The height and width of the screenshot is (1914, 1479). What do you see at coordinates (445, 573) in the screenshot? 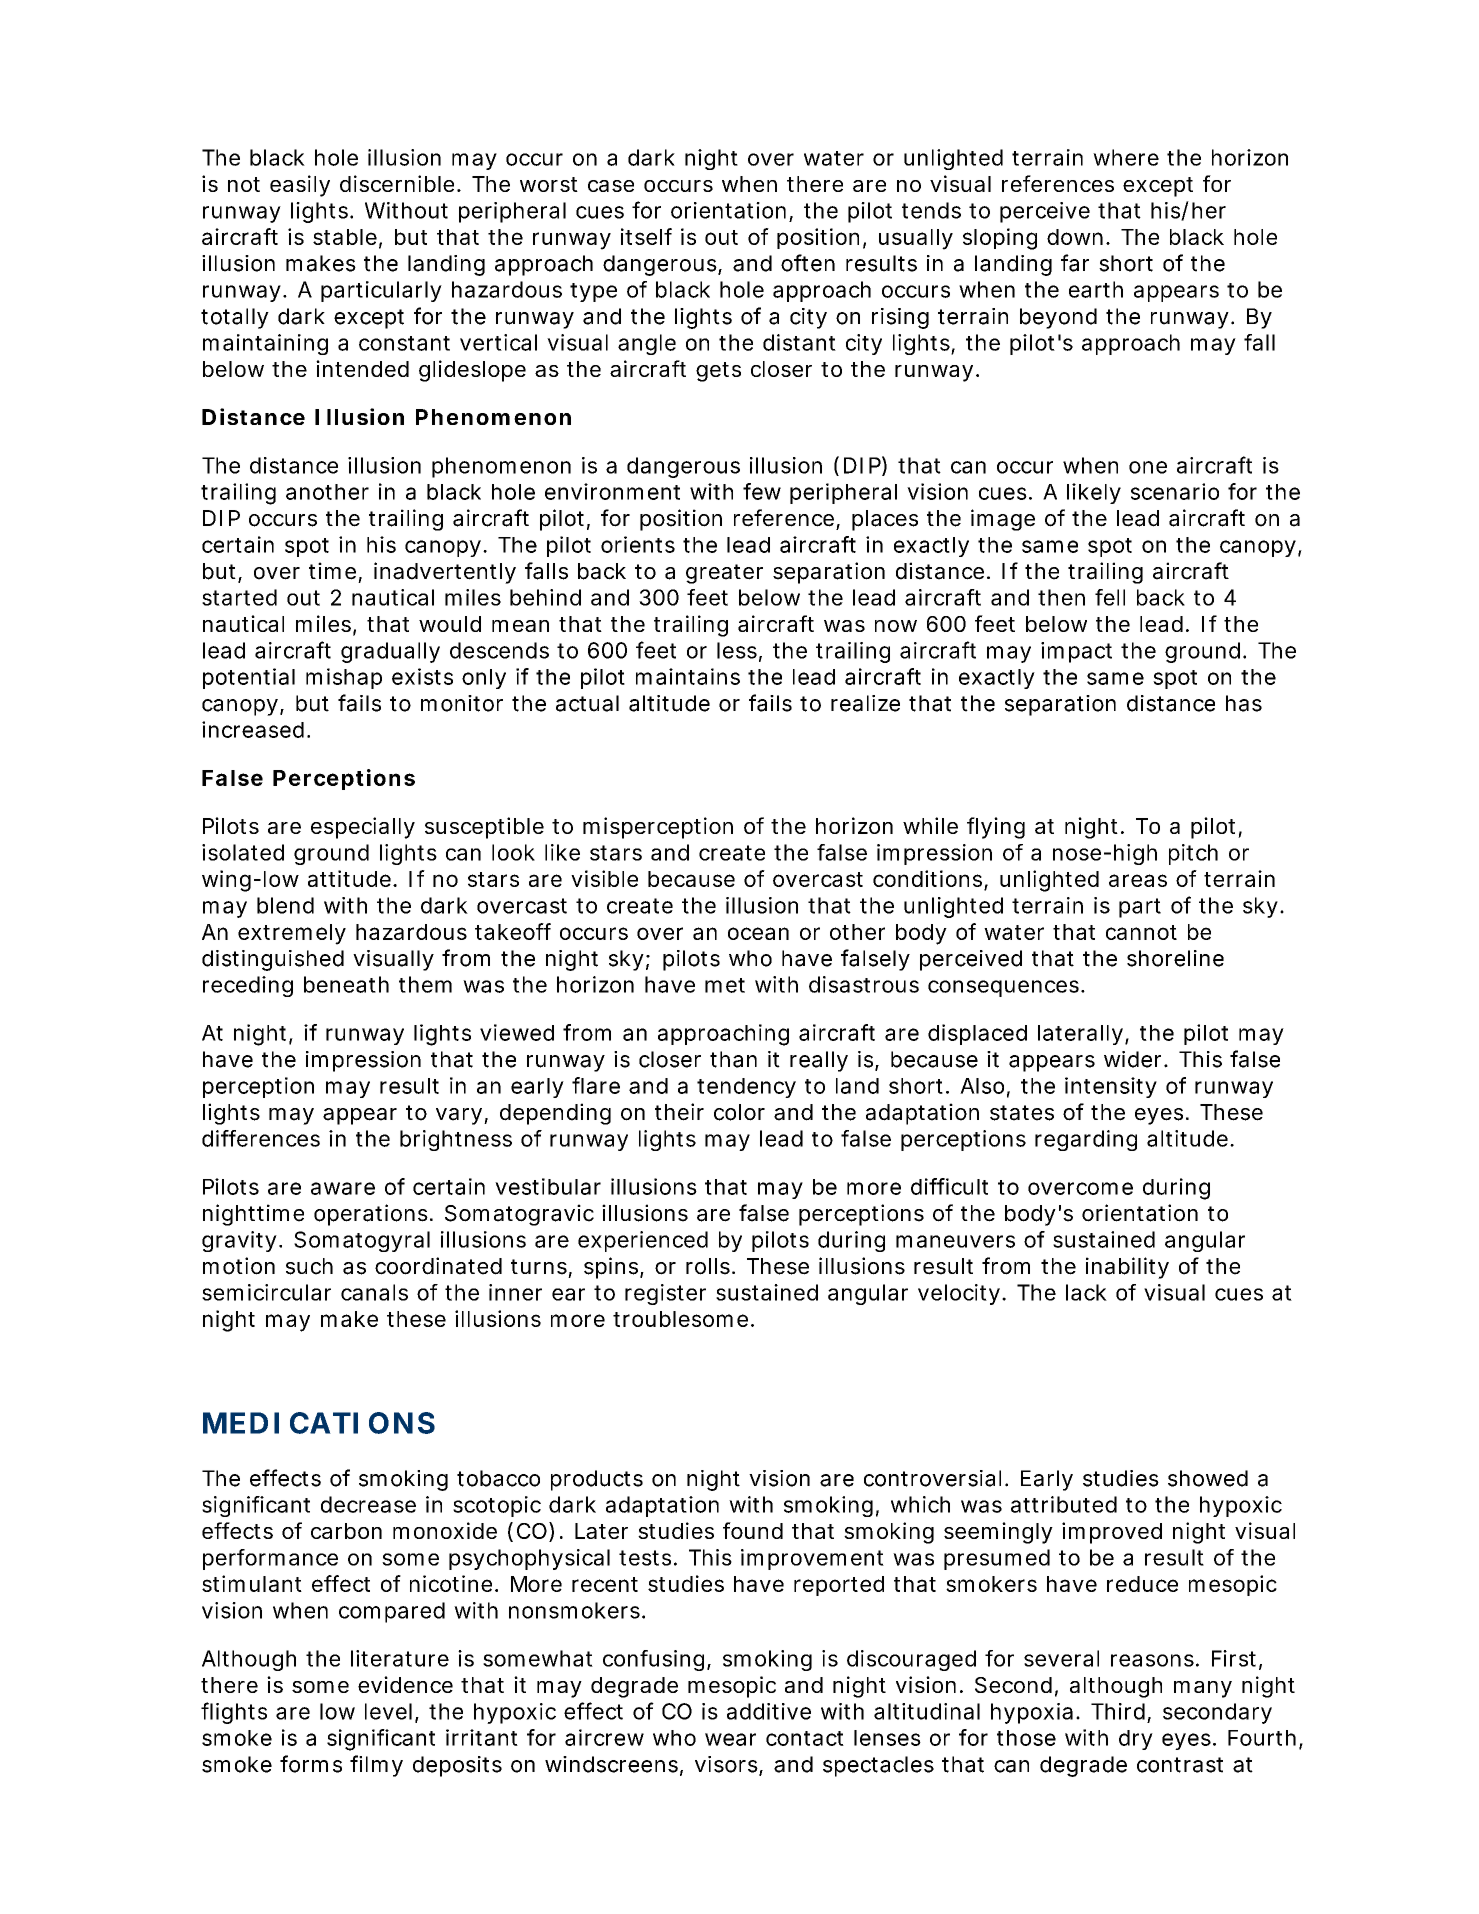
I see `inadvertently` at bounding box center [445, 573].
